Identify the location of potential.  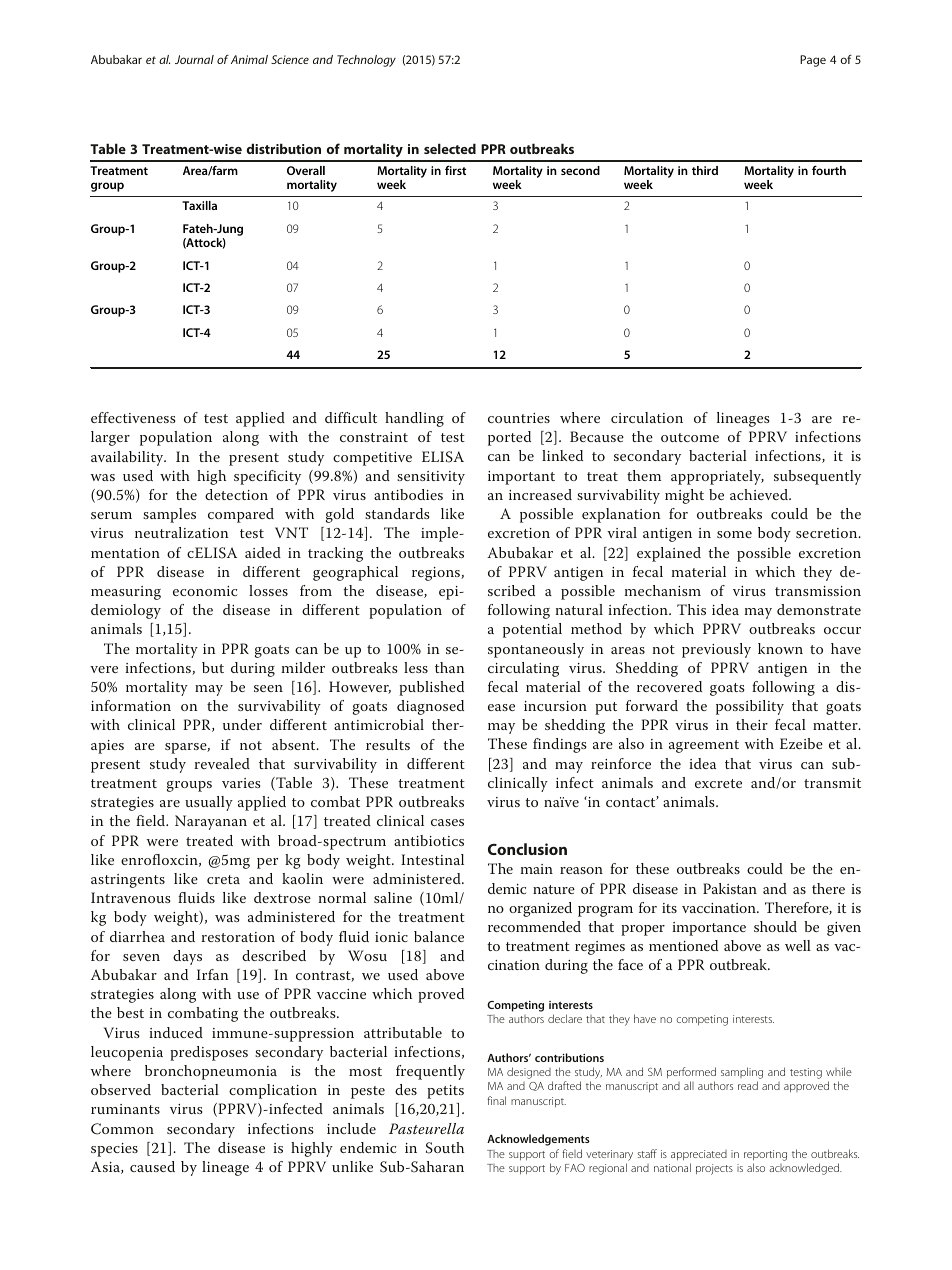
(532, 630).
